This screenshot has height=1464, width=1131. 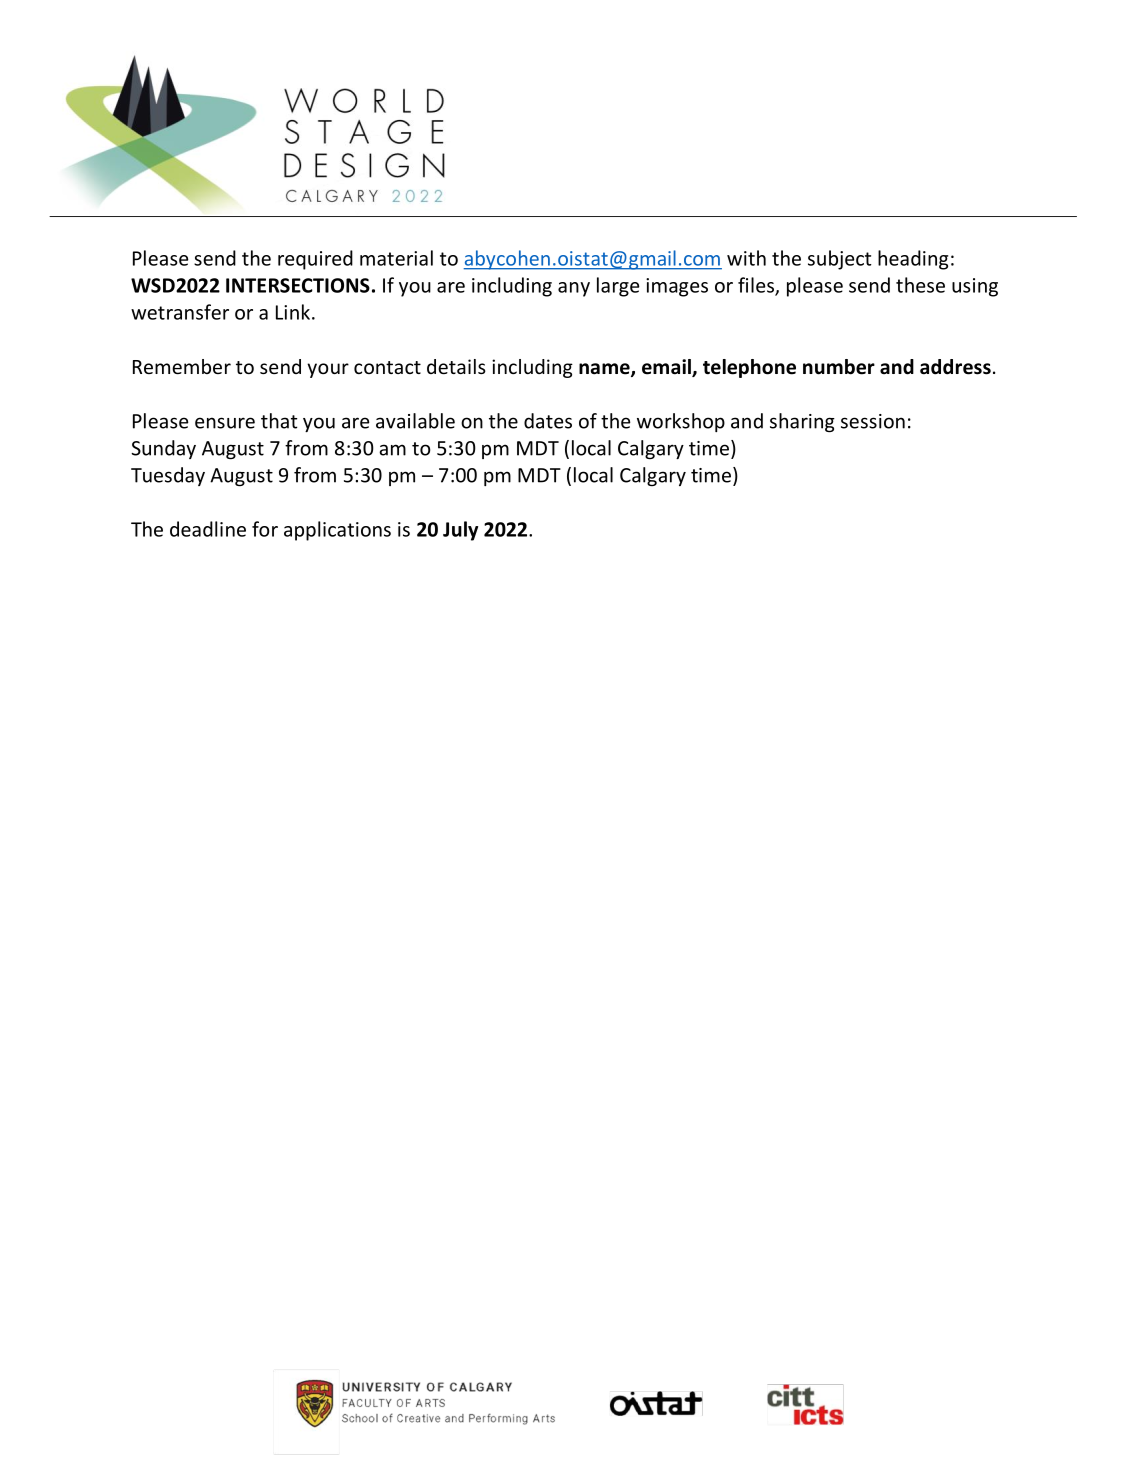 I want to click on number, so click(x=839, y=367).
